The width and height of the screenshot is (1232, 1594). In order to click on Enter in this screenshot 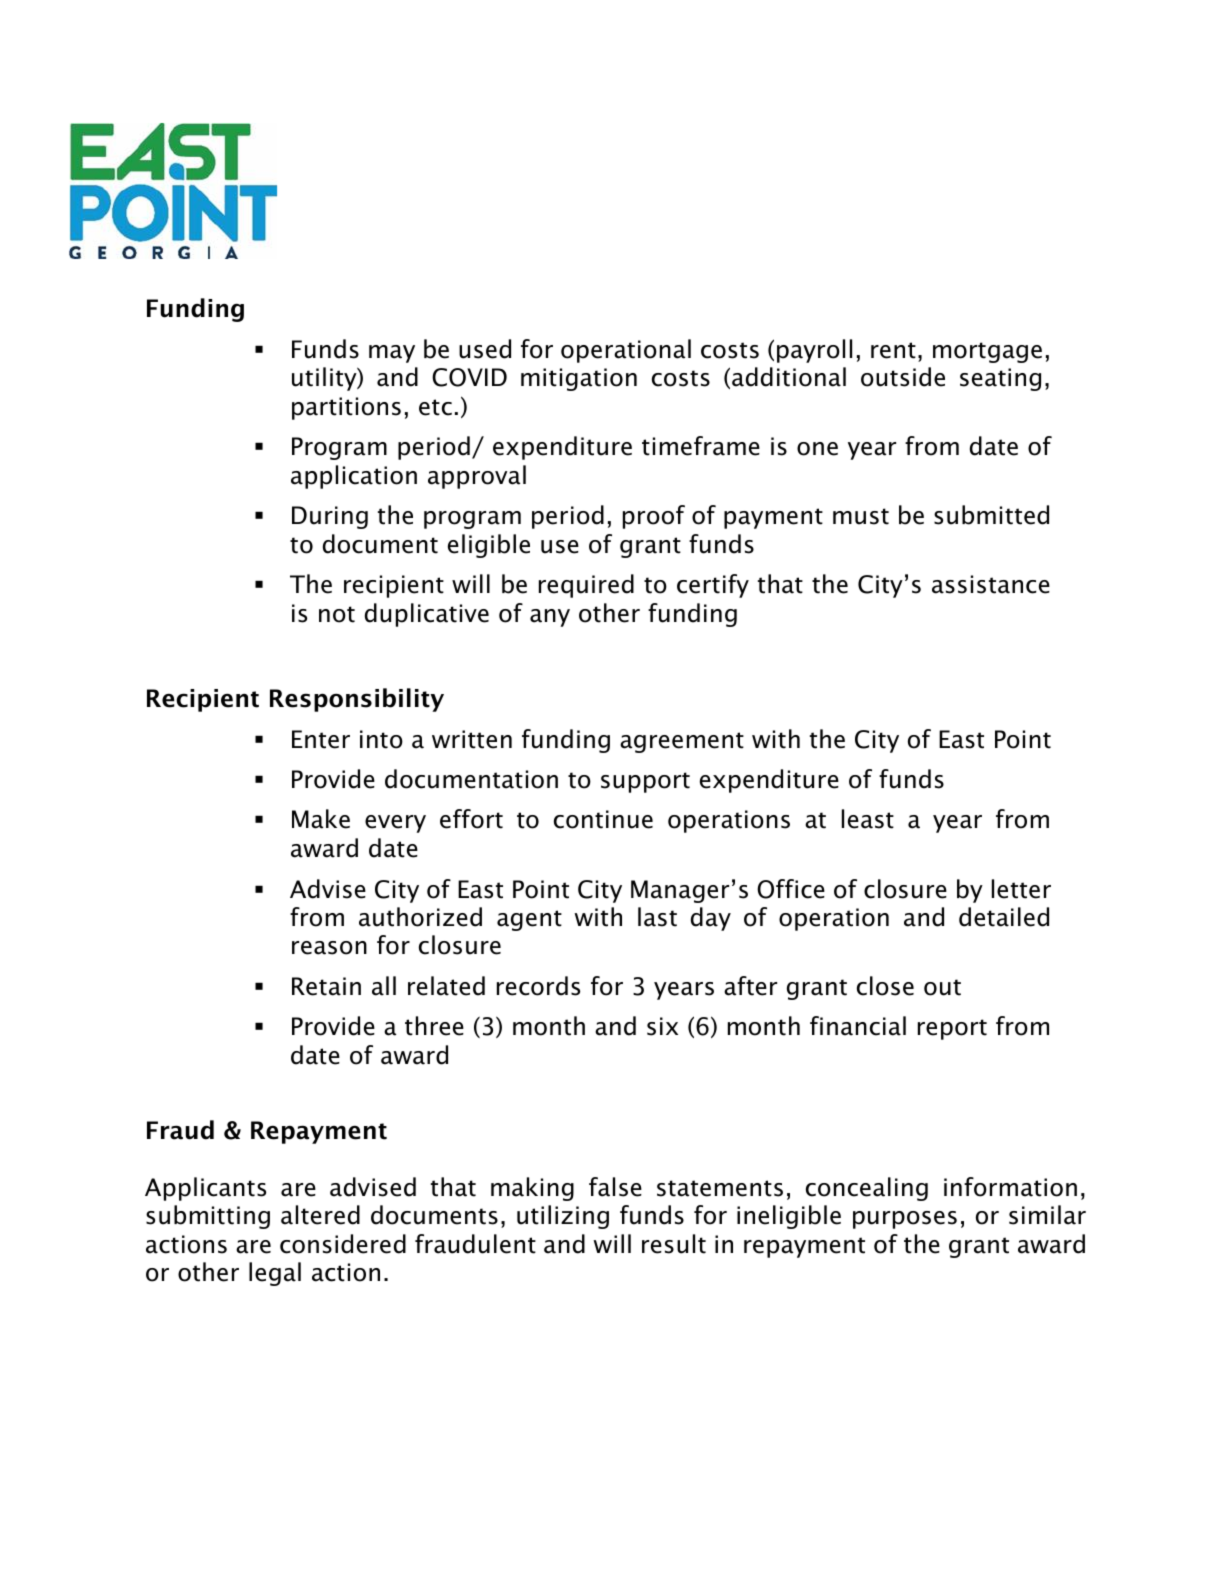, I will do `click(321, 739)`.
